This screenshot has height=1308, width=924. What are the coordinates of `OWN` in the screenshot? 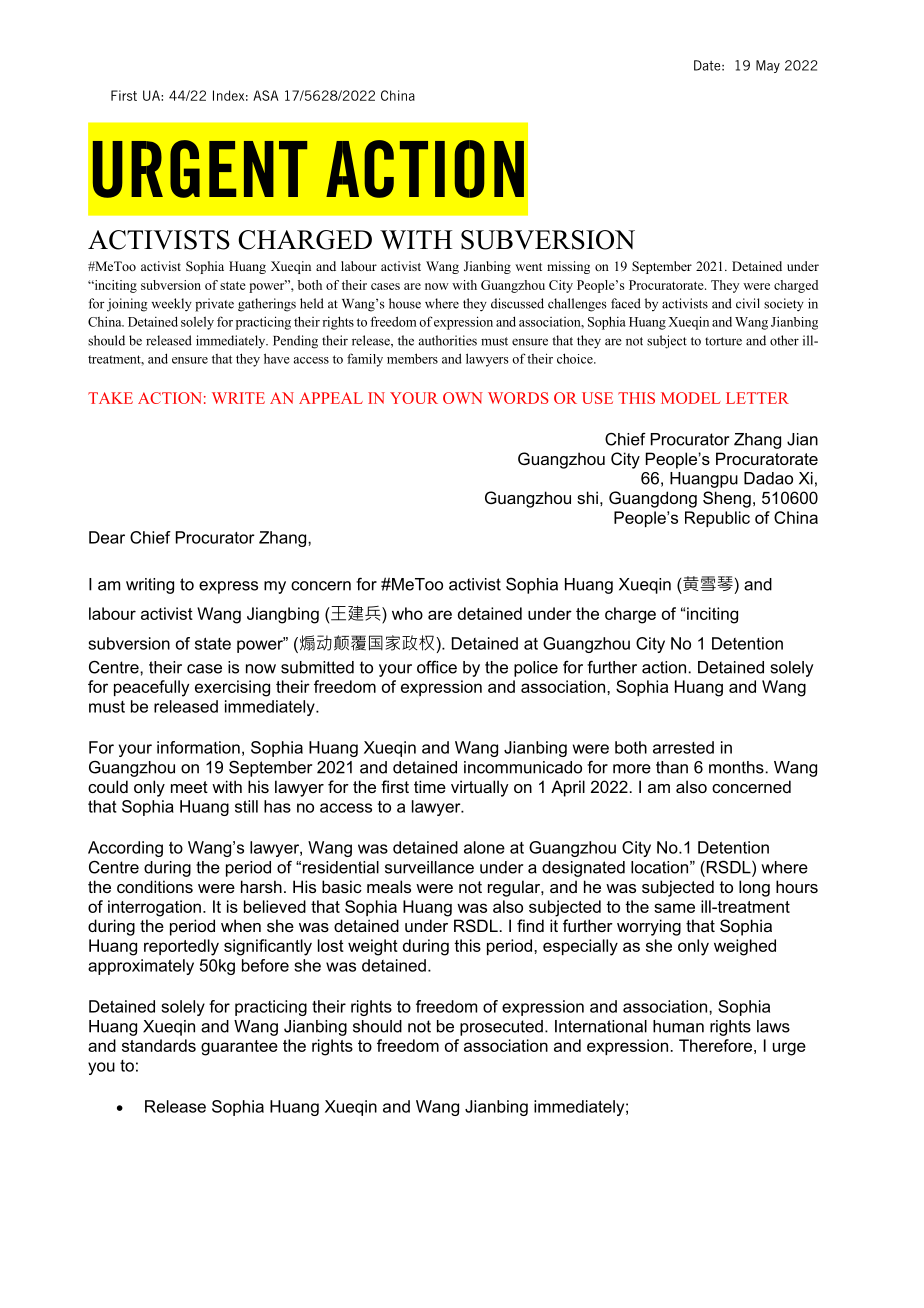 It's located at (463, 398).
